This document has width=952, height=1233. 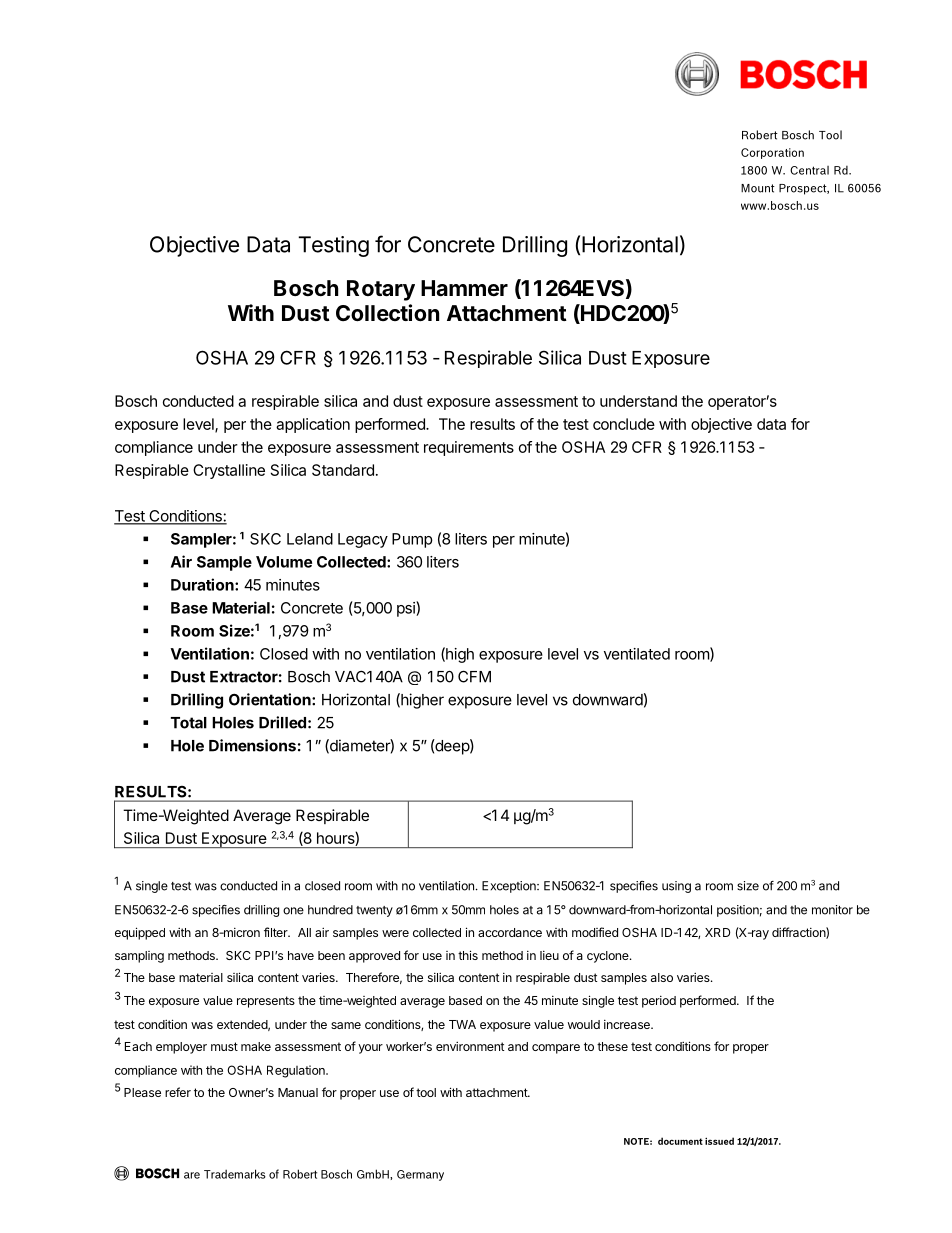 What do you see at coordinates (381, 290) in the document?
I see `Rotary` at bounding box center [381, 290].
